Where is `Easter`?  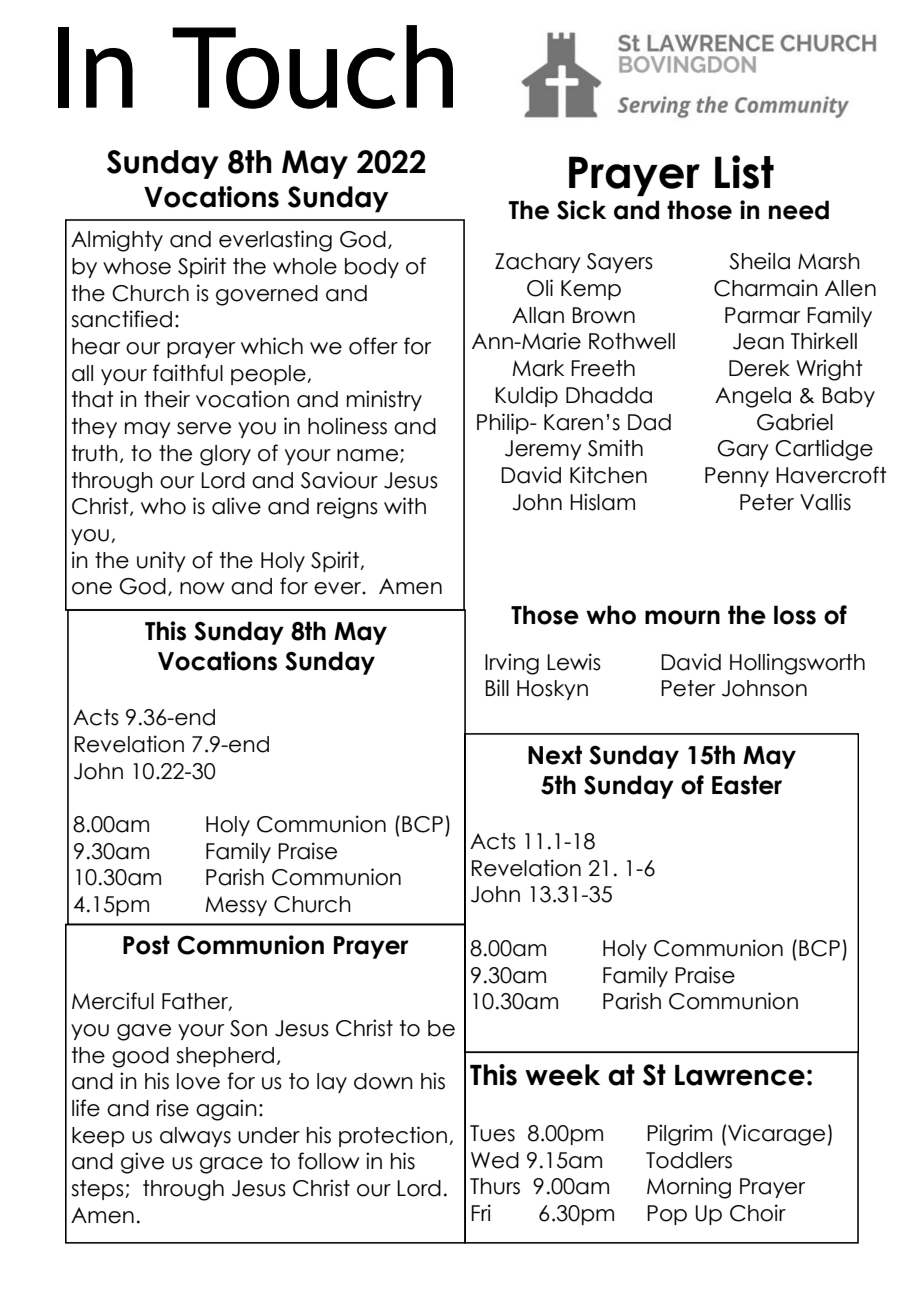 Easter is located at coordinates (747, 785).
